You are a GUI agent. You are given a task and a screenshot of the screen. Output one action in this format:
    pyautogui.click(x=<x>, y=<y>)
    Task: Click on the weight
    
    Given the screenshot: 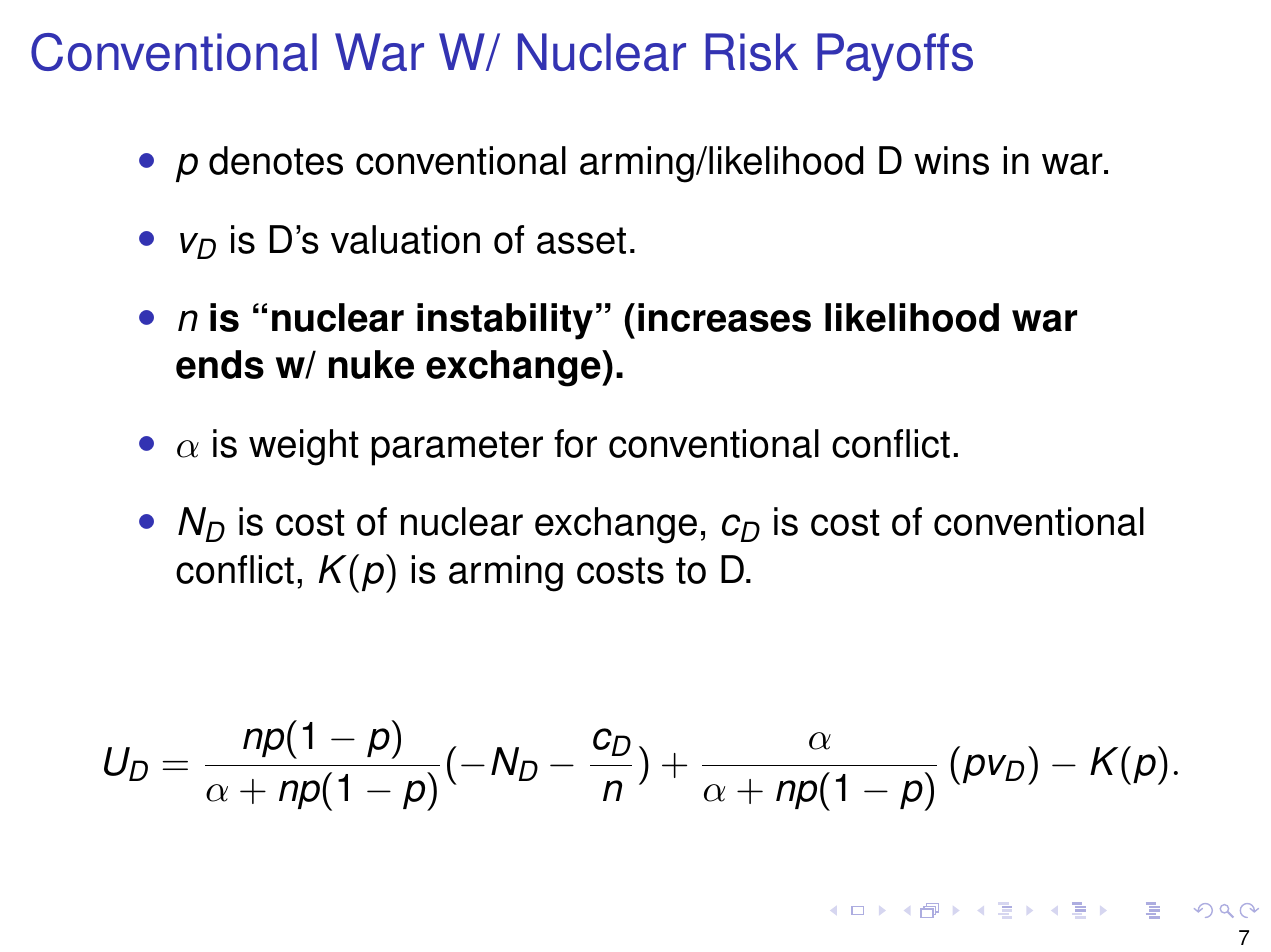 What is the action you would take?
    pyautogui.click(x=304, y=447)
